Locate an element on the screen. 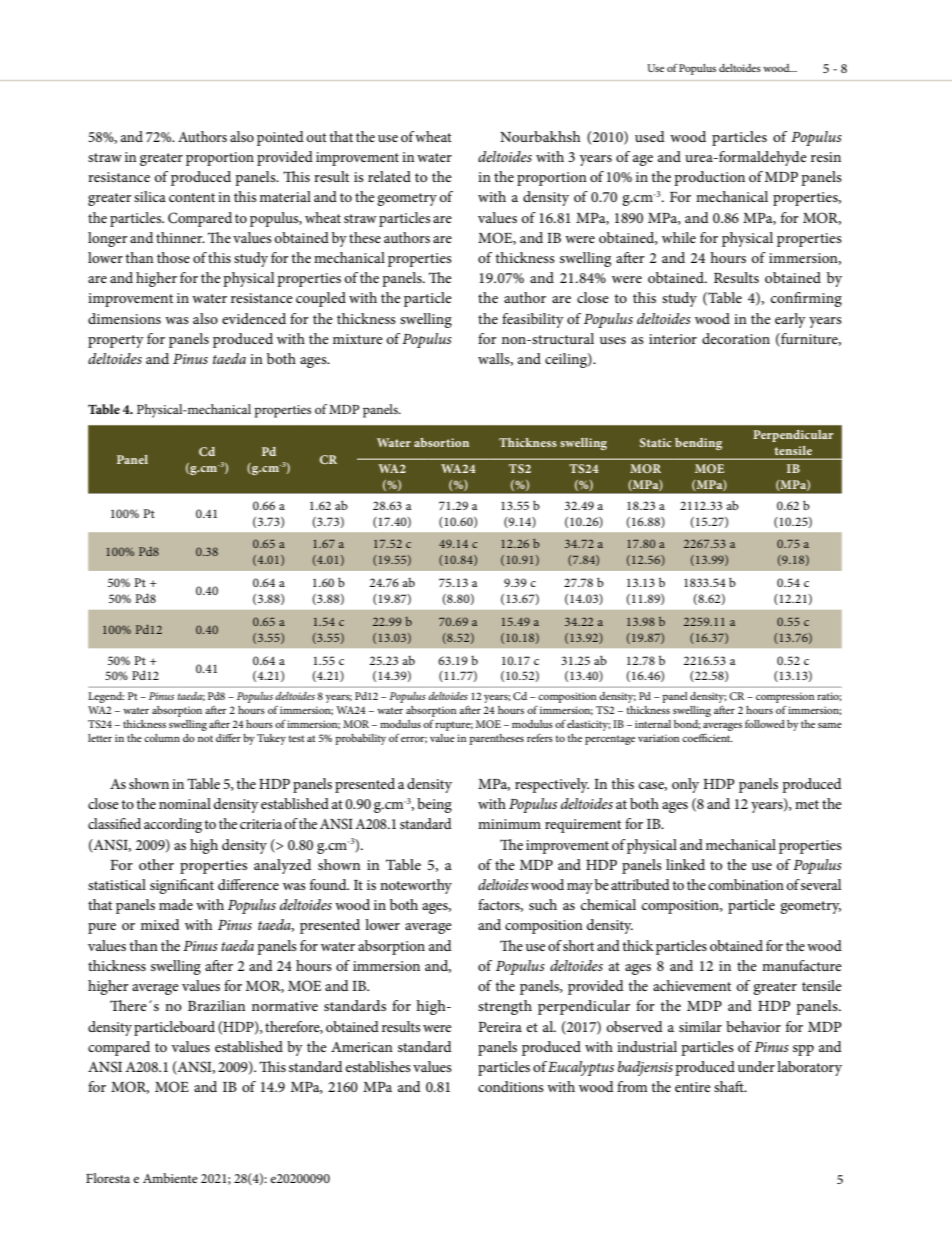 The image size is (952, 1235). bending is located at coordinates (698, 444).
